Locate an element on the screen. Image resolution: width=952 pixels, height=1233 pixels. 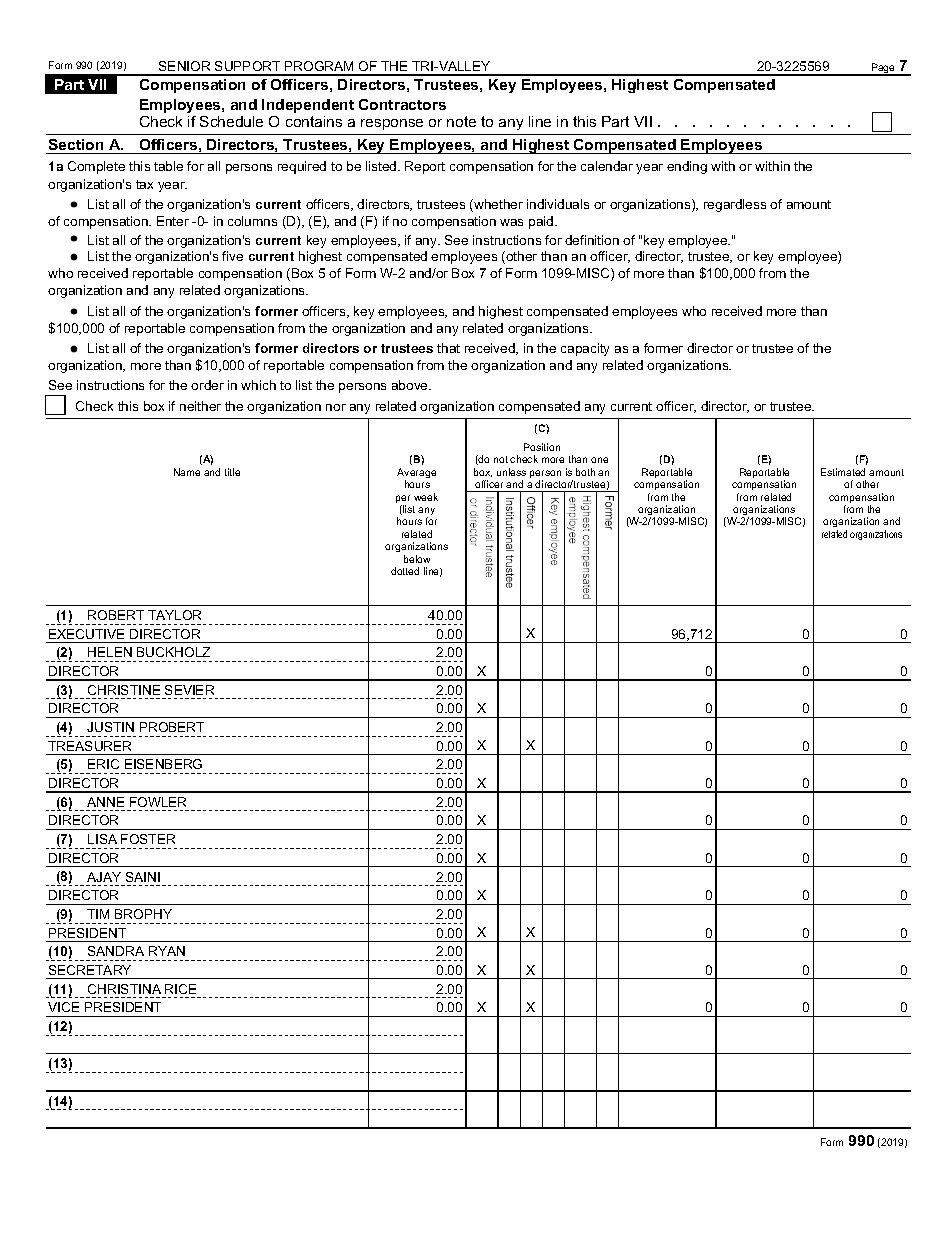
Schedule is located at coordinates (231, 121).
